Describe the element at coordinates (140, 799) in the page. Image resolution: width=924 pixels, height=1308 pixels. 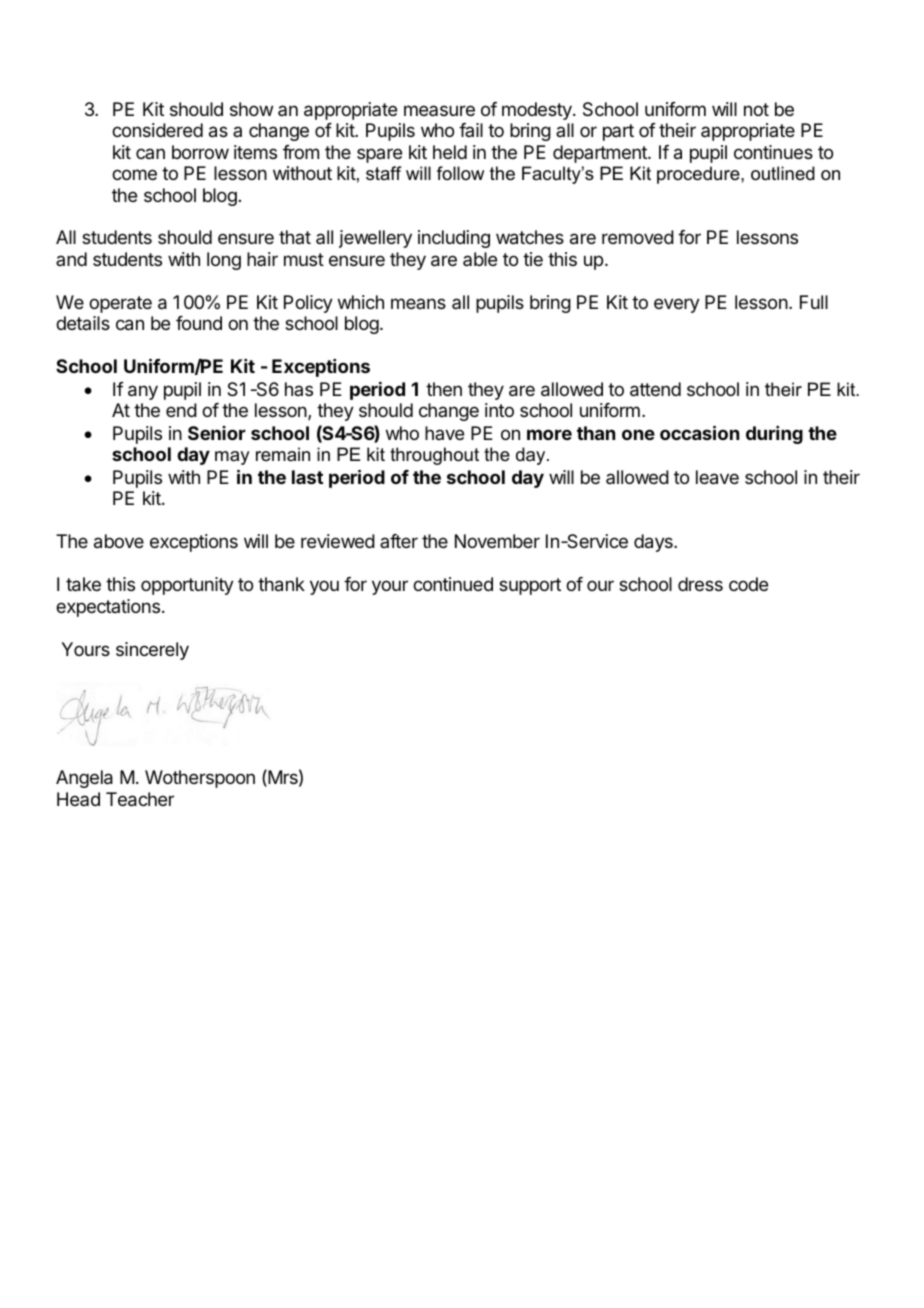
I see `Teacher` at that location.
